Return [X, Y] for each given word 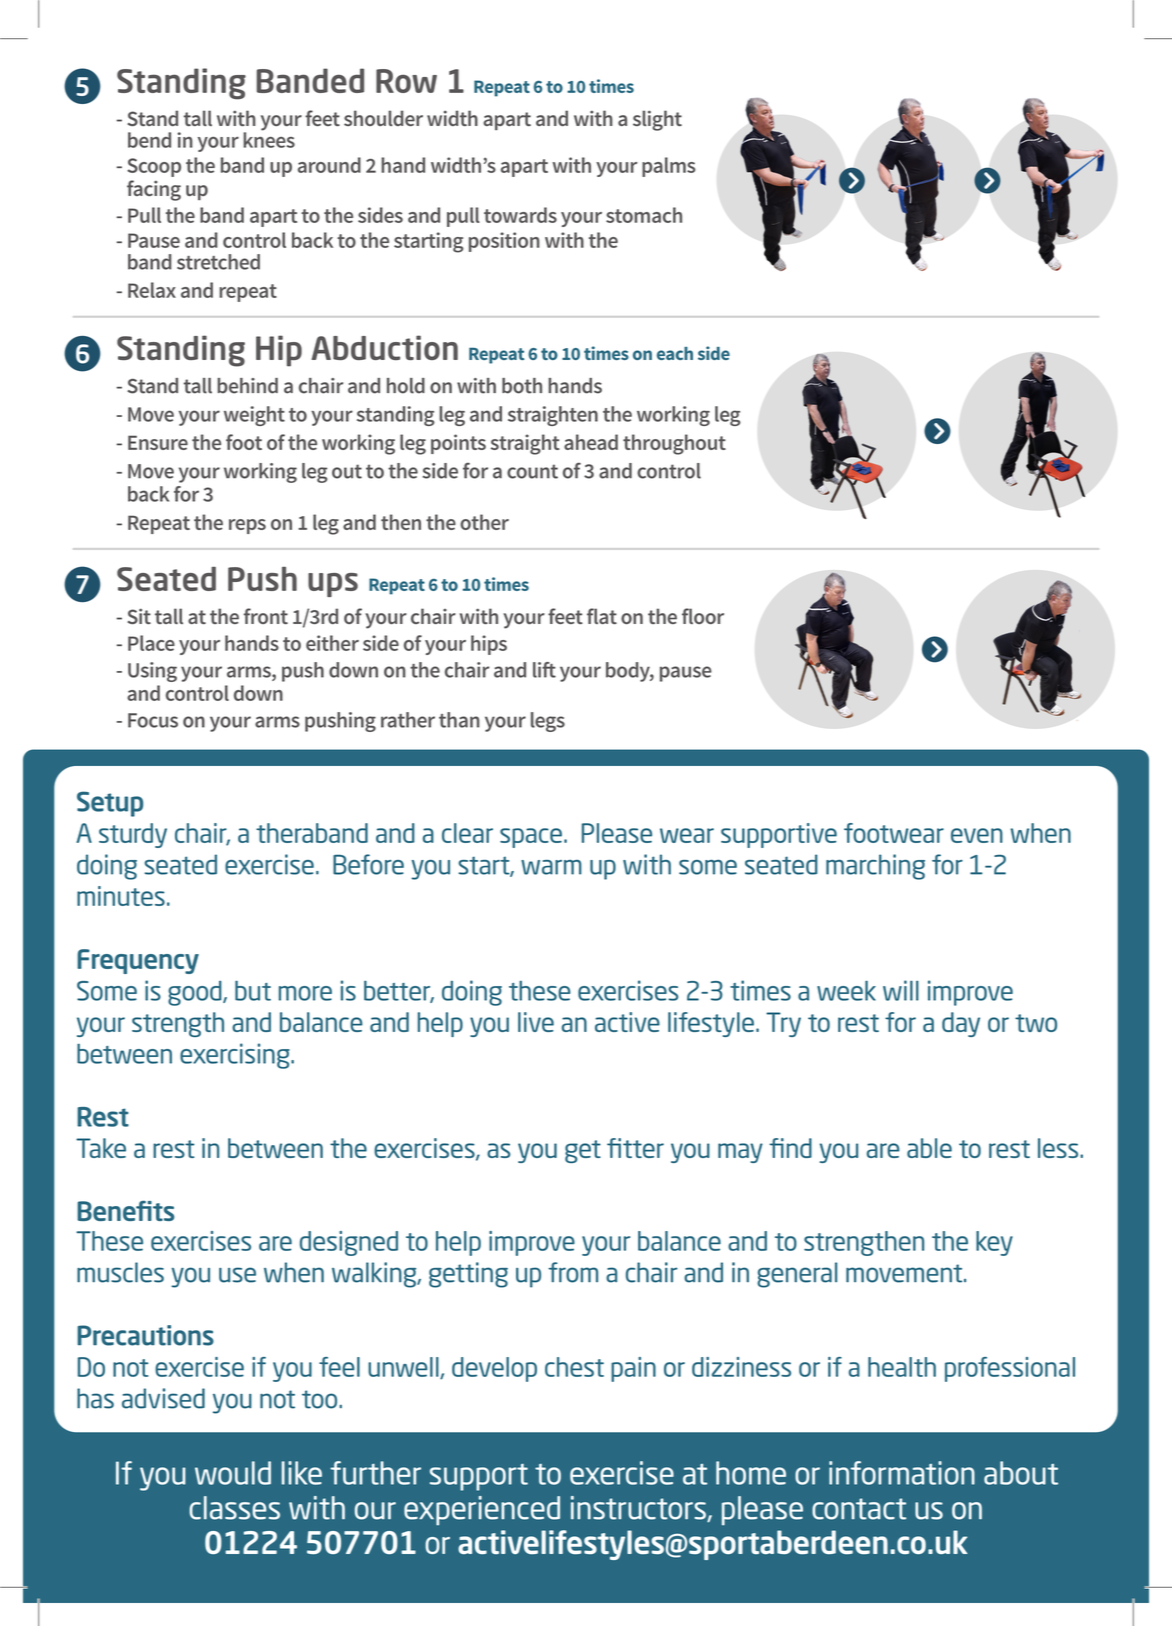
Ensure [158, 442]
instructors [639, 1509]
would [233, 1473]
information [902, 1473]
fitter [635, 1148]
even [977, 835]
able [929, 1148]
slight [657, 120]
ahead [591, 442]
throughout [674, 444]
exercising [236, 1056]
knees [269, 139]
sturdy [133, 835]
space [531, 838]
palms [669, 167]
